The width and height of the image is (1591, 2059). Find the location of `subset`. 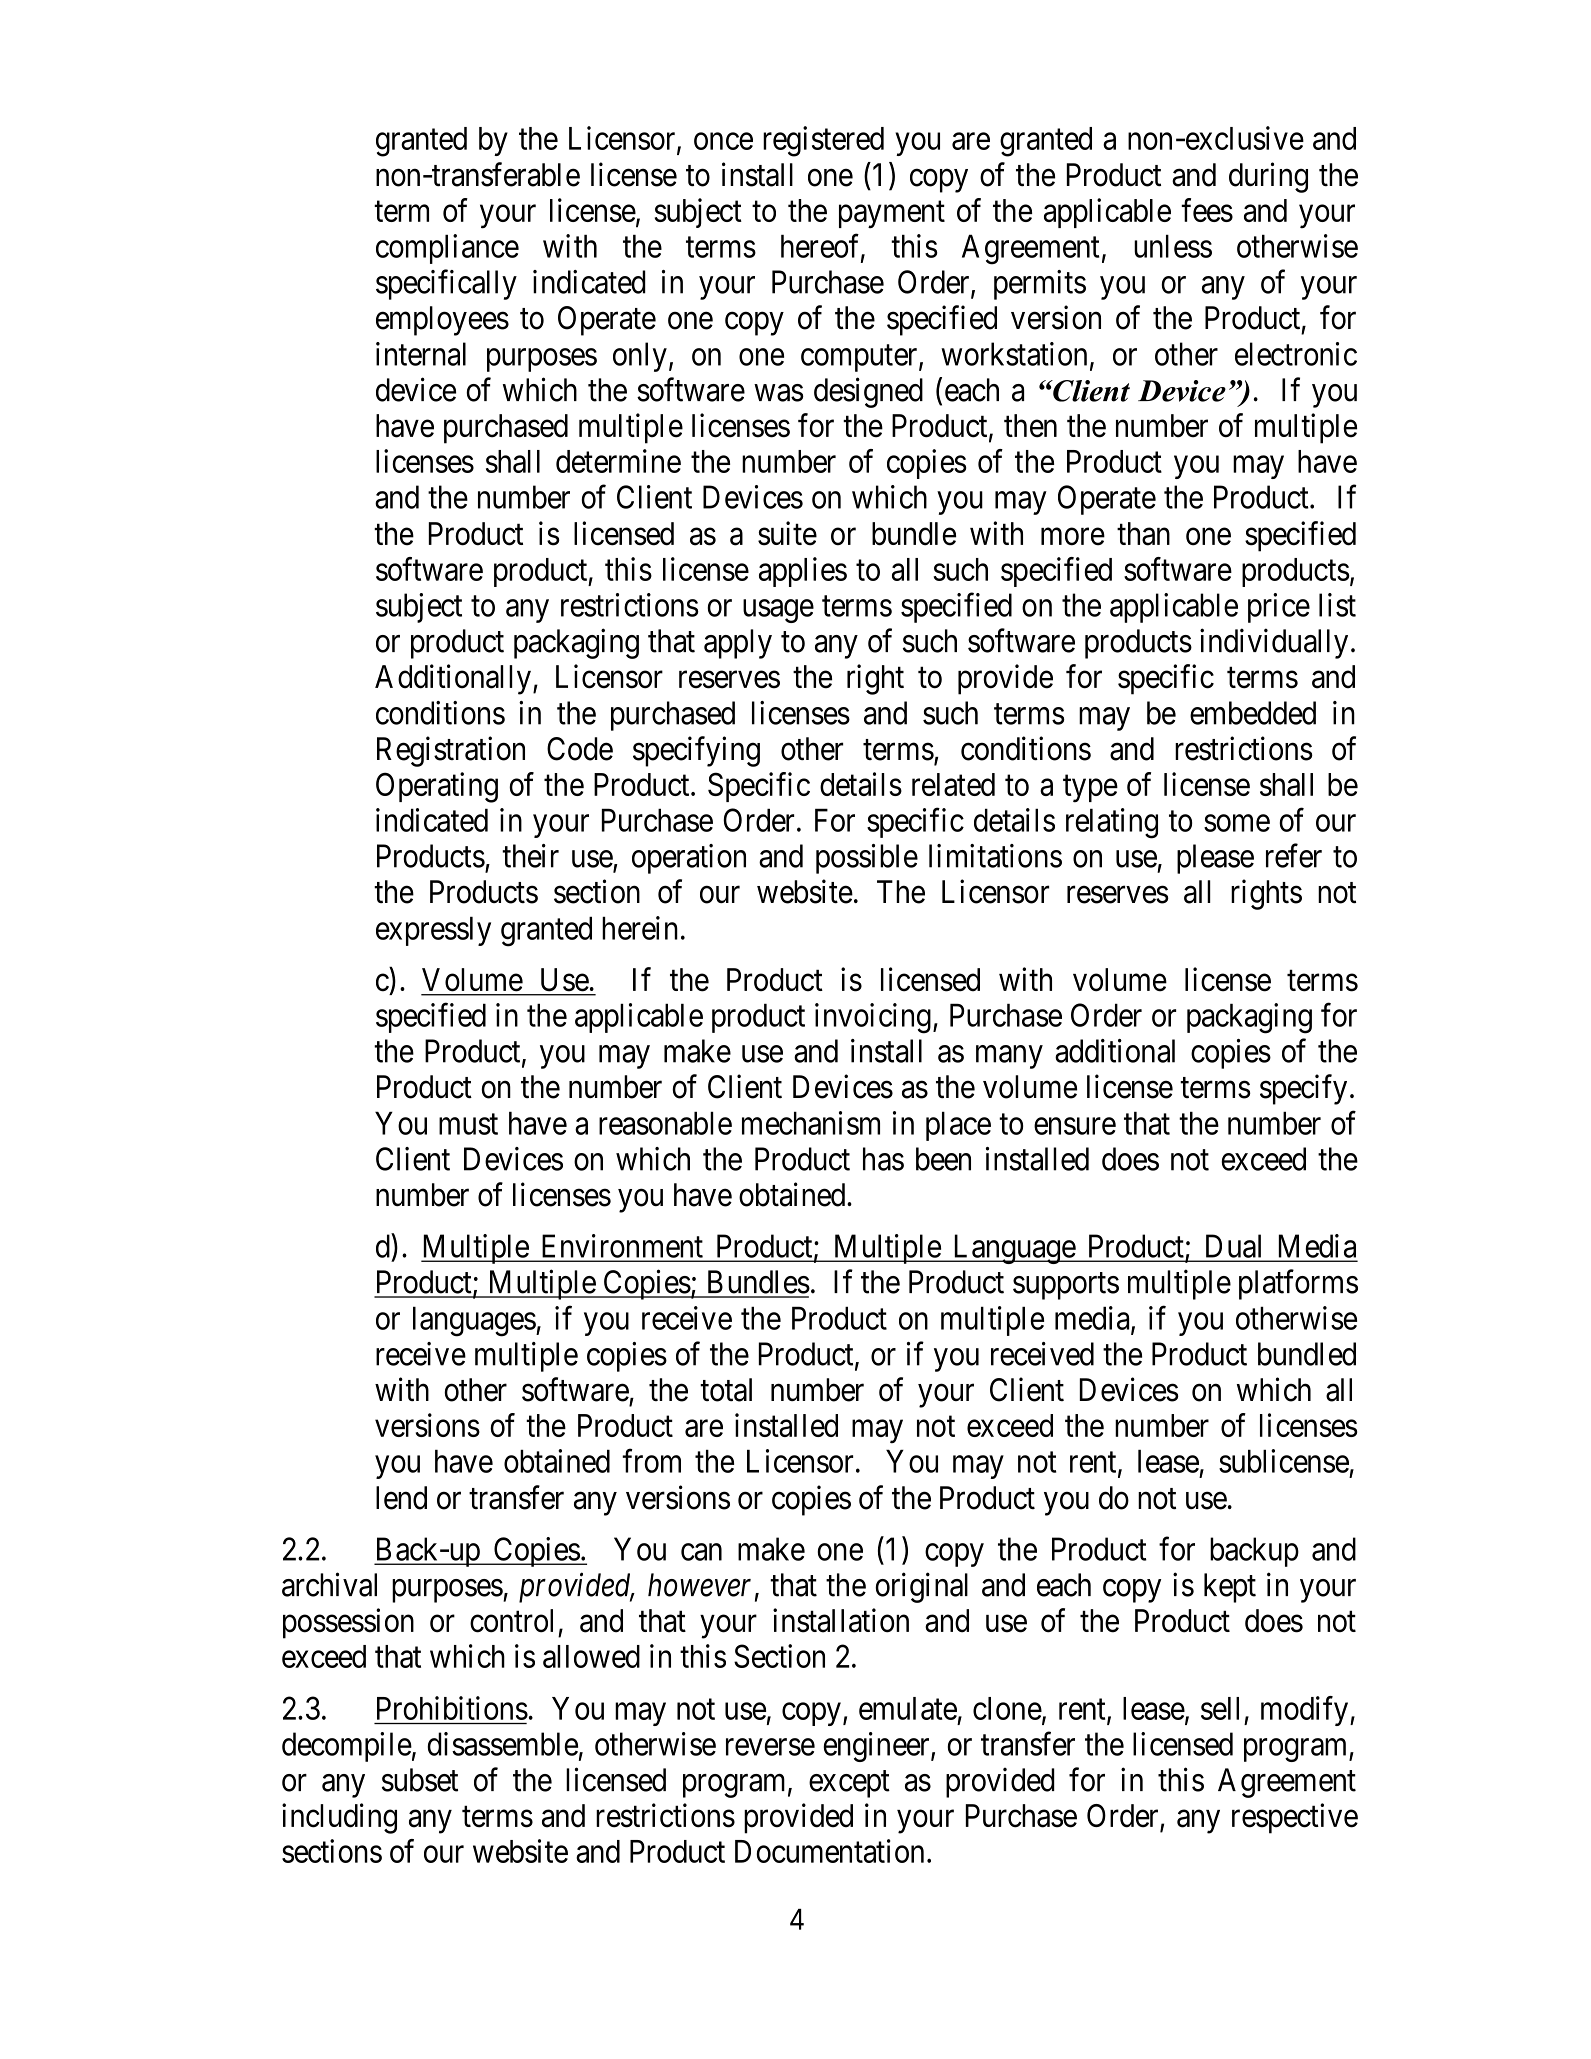

subset is located at coordinates (420, 1780).
